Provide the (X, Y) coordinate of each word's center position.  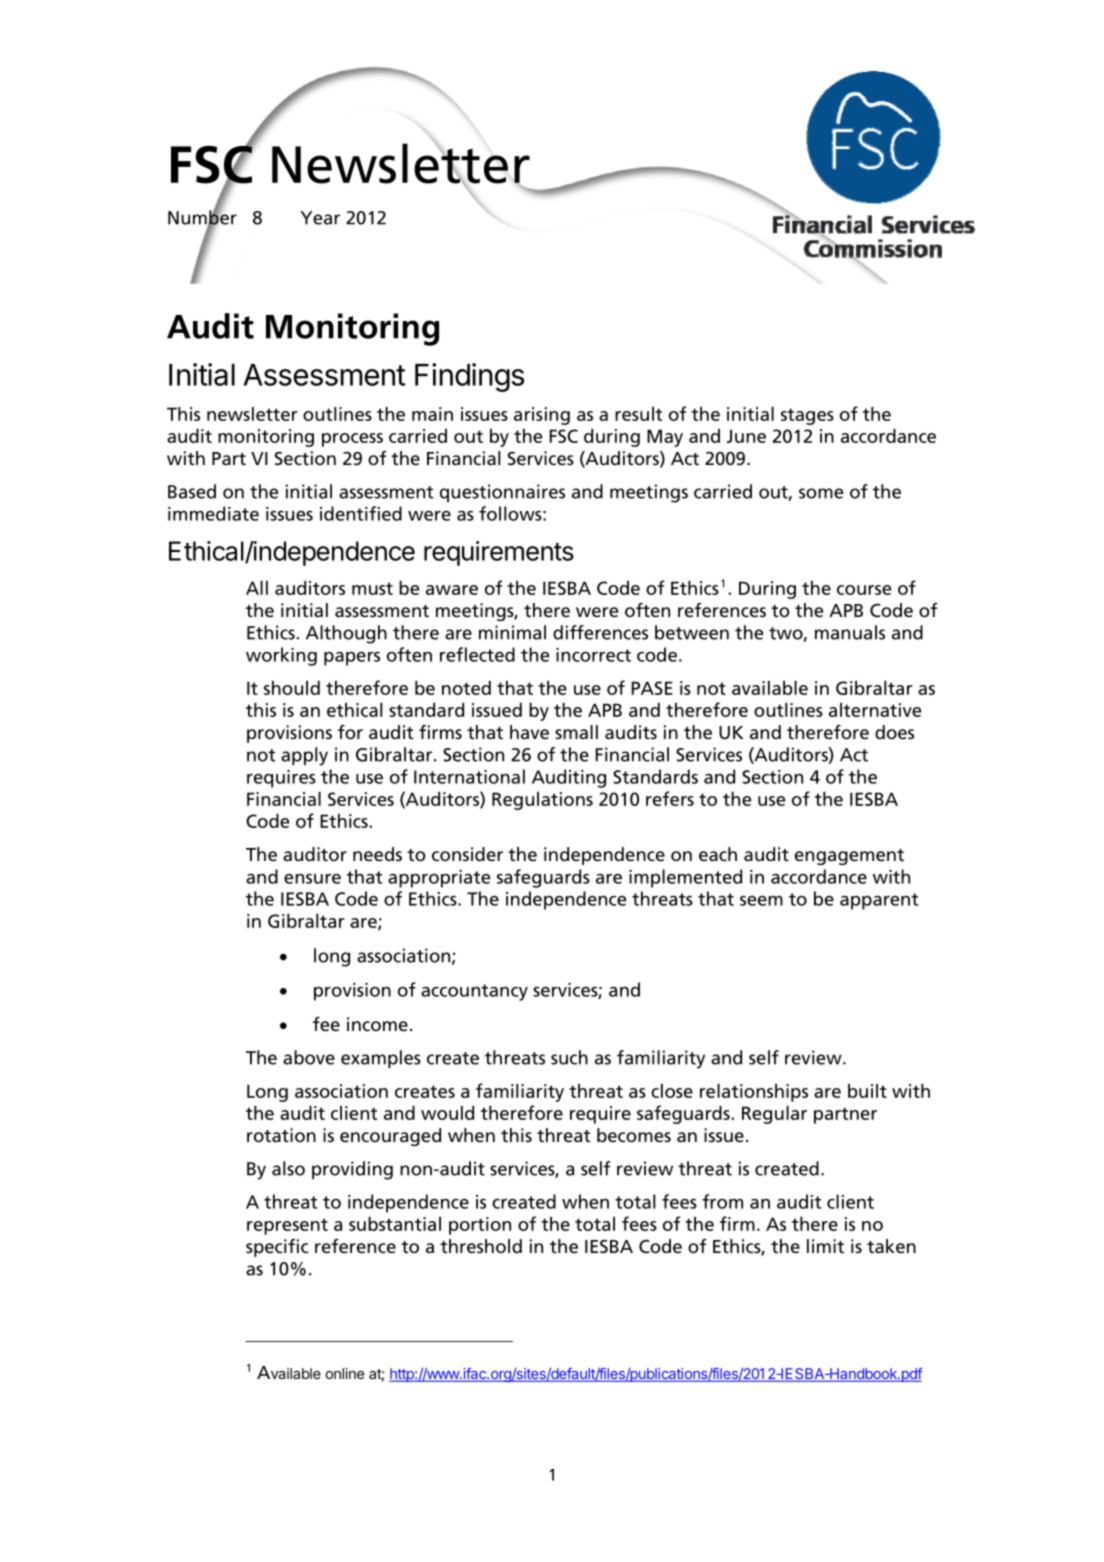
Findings (469, 377)
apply (304, 756)
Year (320, 218)
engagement (849, 857)
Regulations (542, 800)
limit (825, 1246)
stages (807, 416)
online (345, 1373)
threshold (481, 1246)
